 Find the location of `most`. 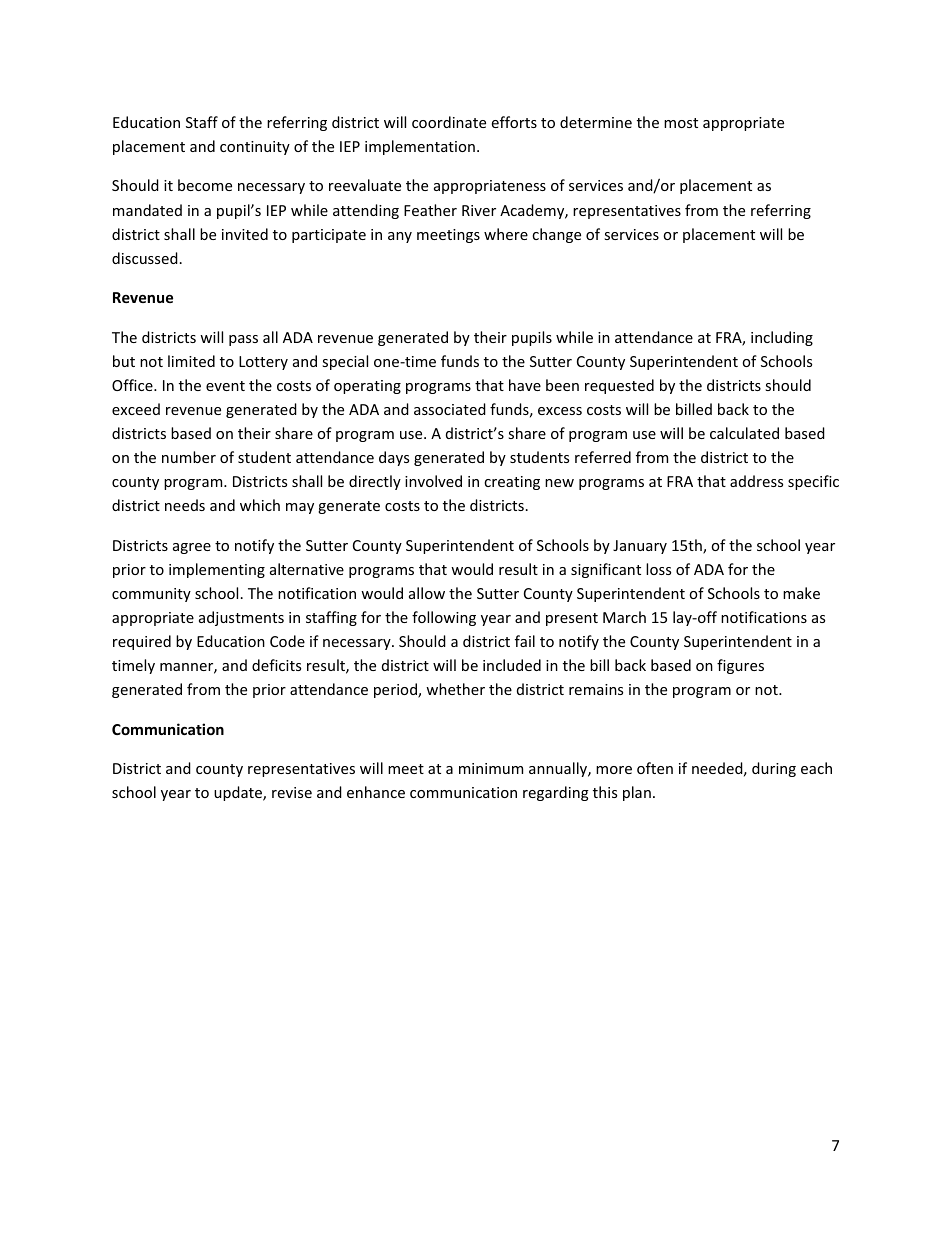

most is located at coordinates (681, 123).
